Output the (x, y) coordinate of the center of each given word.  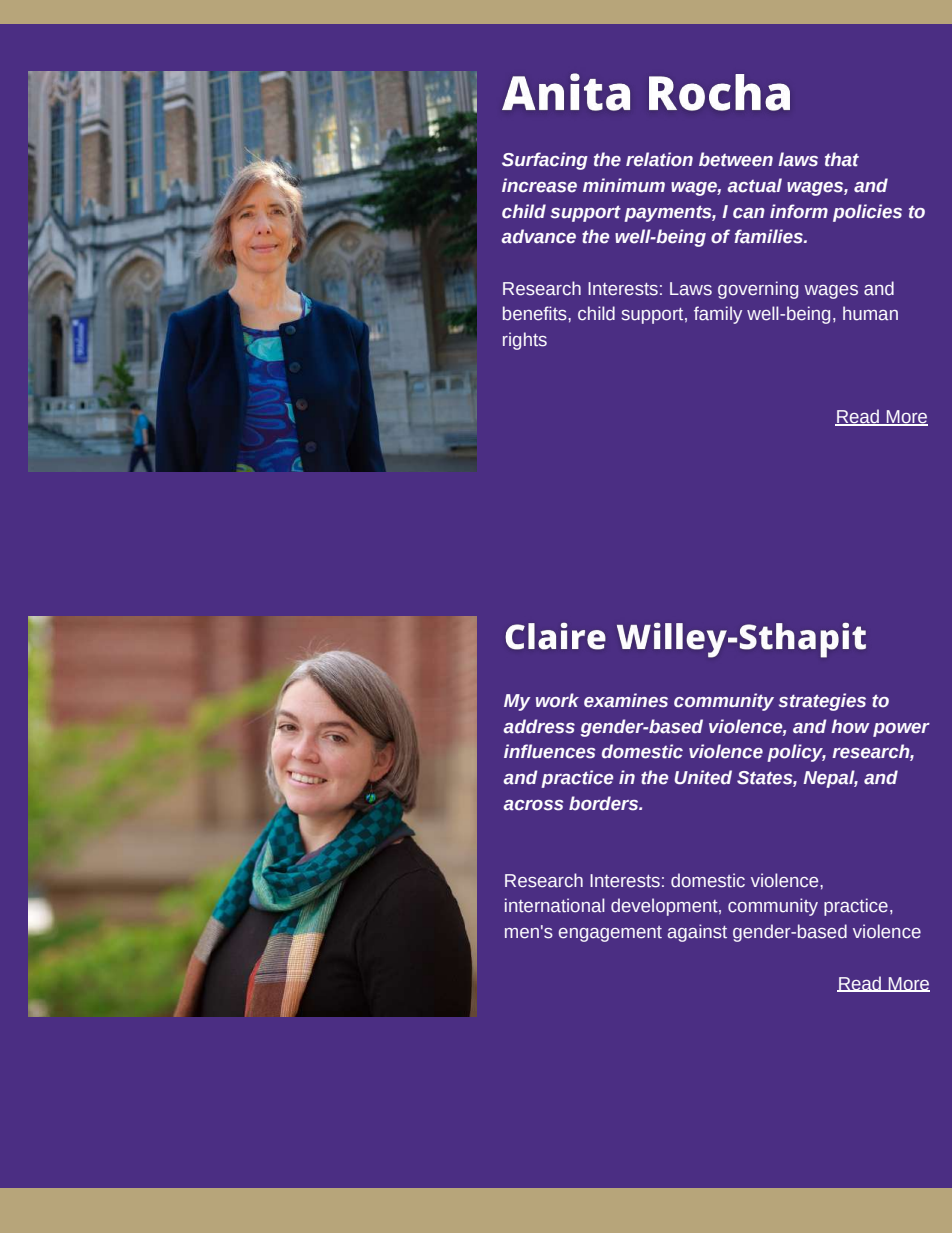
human (870, 313)
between (736, 159)
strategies (822, 702)
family (718, 315)
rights (525, 341)
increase (539, 185)
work (557, 700)
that (842, 159)
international (555, 905)
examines (626, 700)
